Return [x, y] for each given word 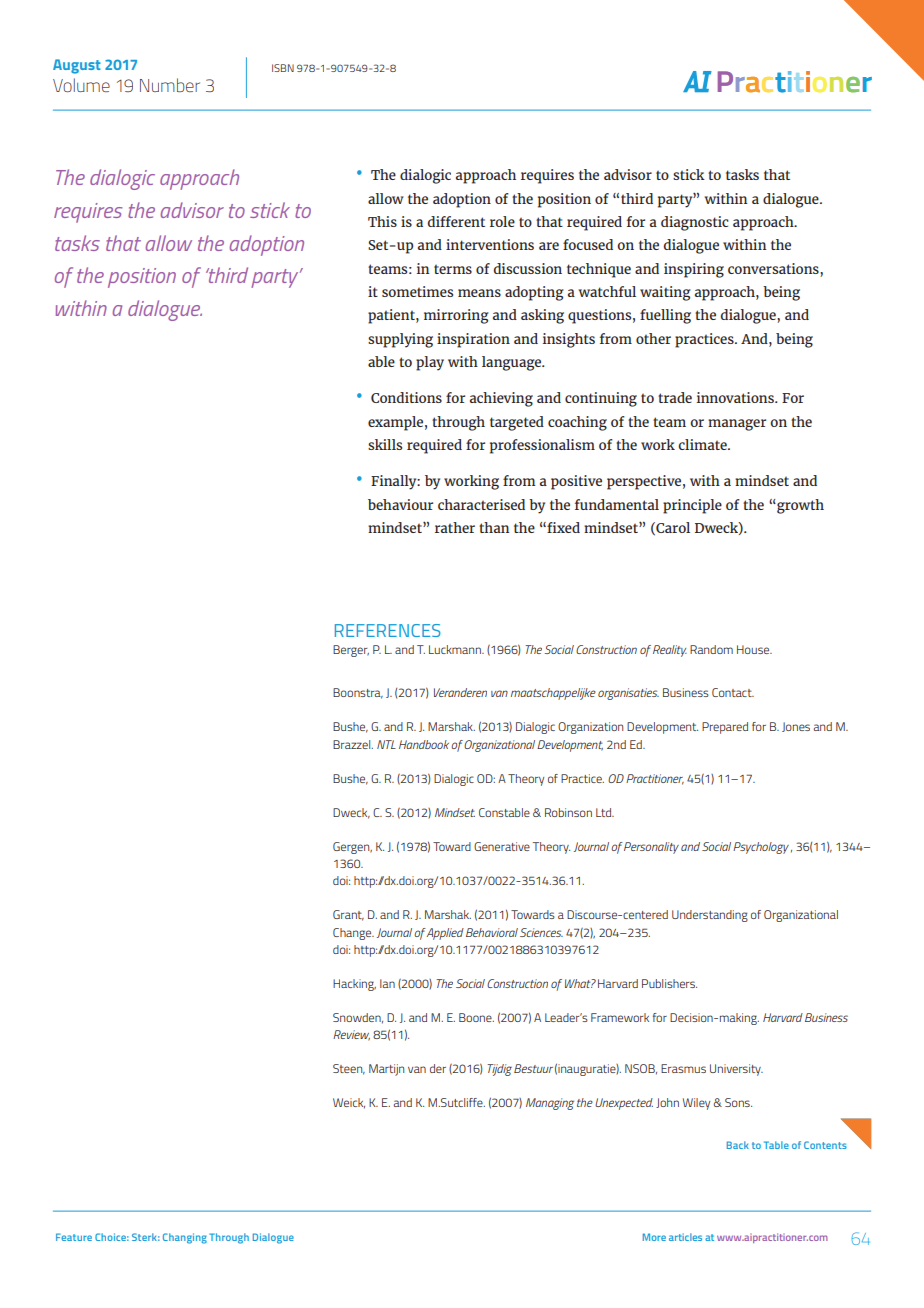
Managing [550, 1104]
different [456, 221]
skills [385, 444]
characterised [481, 504]
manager [737, 425]
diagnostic [695, 223]
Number [170, 85]
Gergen [352, 848]
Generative [502, 846]
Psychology [761, 848]
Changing [185, 1238]
